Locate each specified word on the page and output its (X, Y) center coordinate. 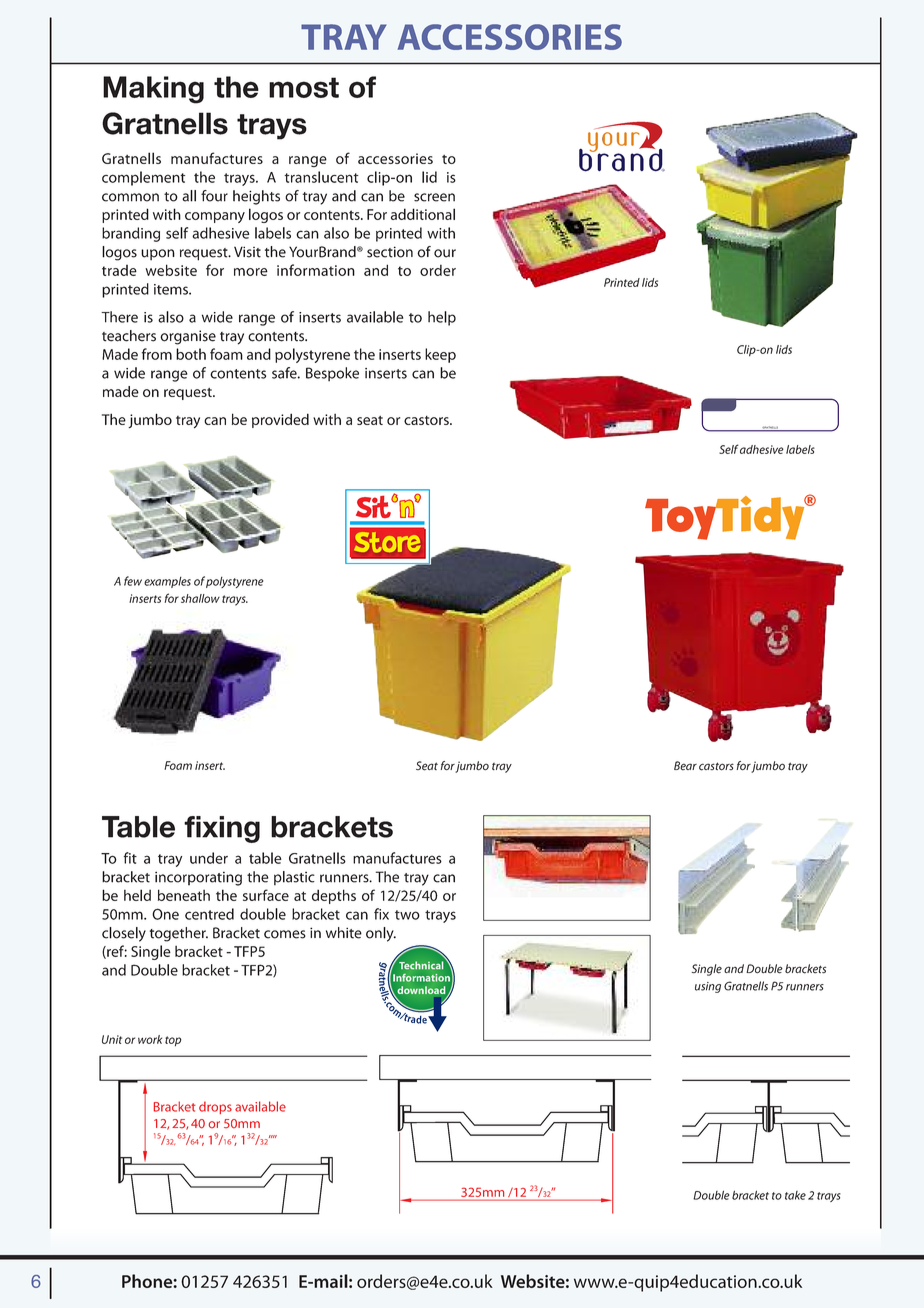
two (407, 915)
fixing (222, 829)
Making (153, 90)
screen (434, 197)
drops (215, 1107)
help (442, 318)
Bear (685, 765)
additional (423, 214)
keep (440, 355)
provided (280, 420)
